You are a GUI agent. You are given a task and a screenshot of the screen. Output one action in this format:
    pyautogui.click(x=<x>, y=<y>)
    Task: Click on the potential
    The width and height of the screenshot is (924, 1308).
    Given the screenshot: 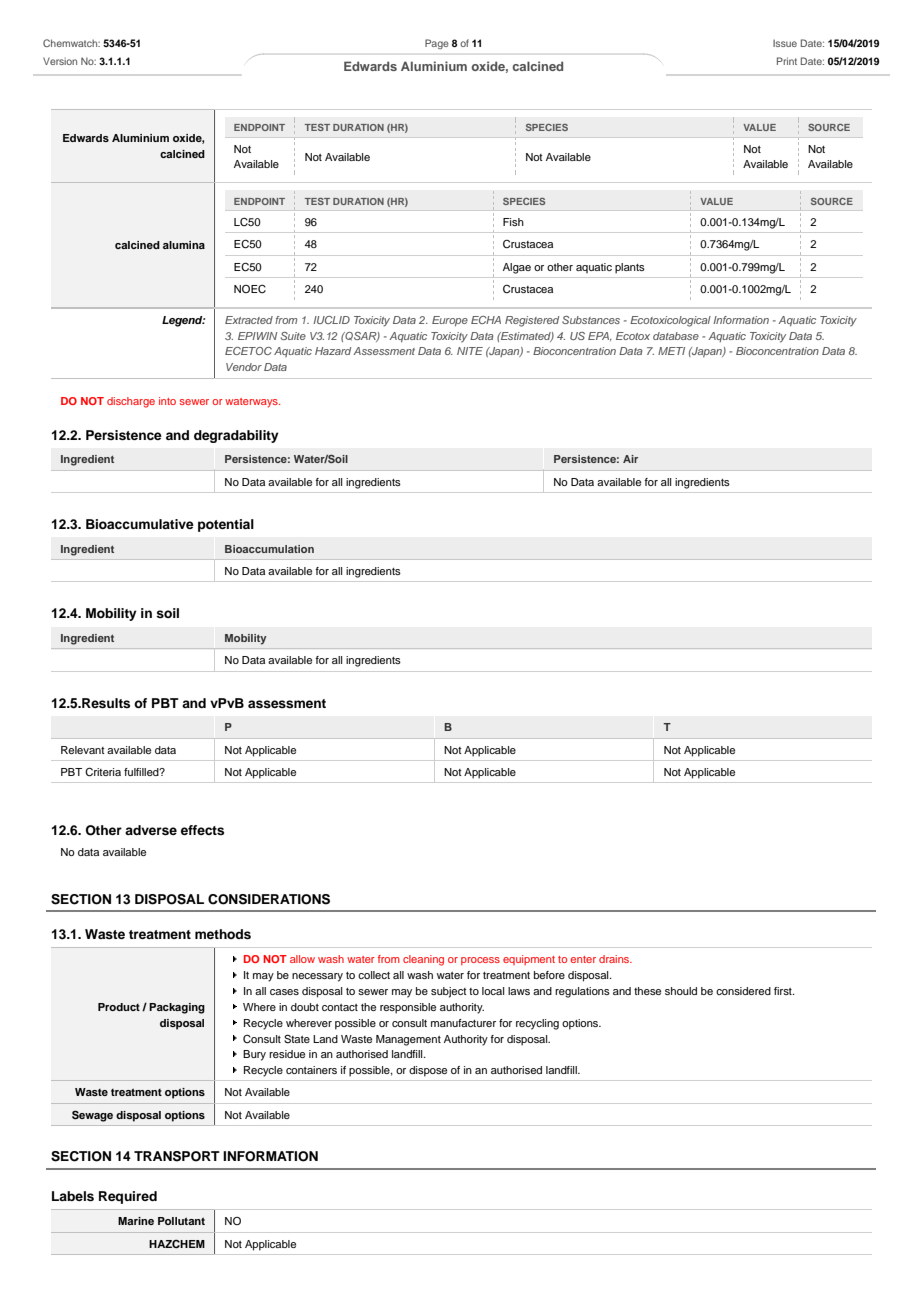 What is the action you would take?
    pyautogui.click(x=226, y=525)
